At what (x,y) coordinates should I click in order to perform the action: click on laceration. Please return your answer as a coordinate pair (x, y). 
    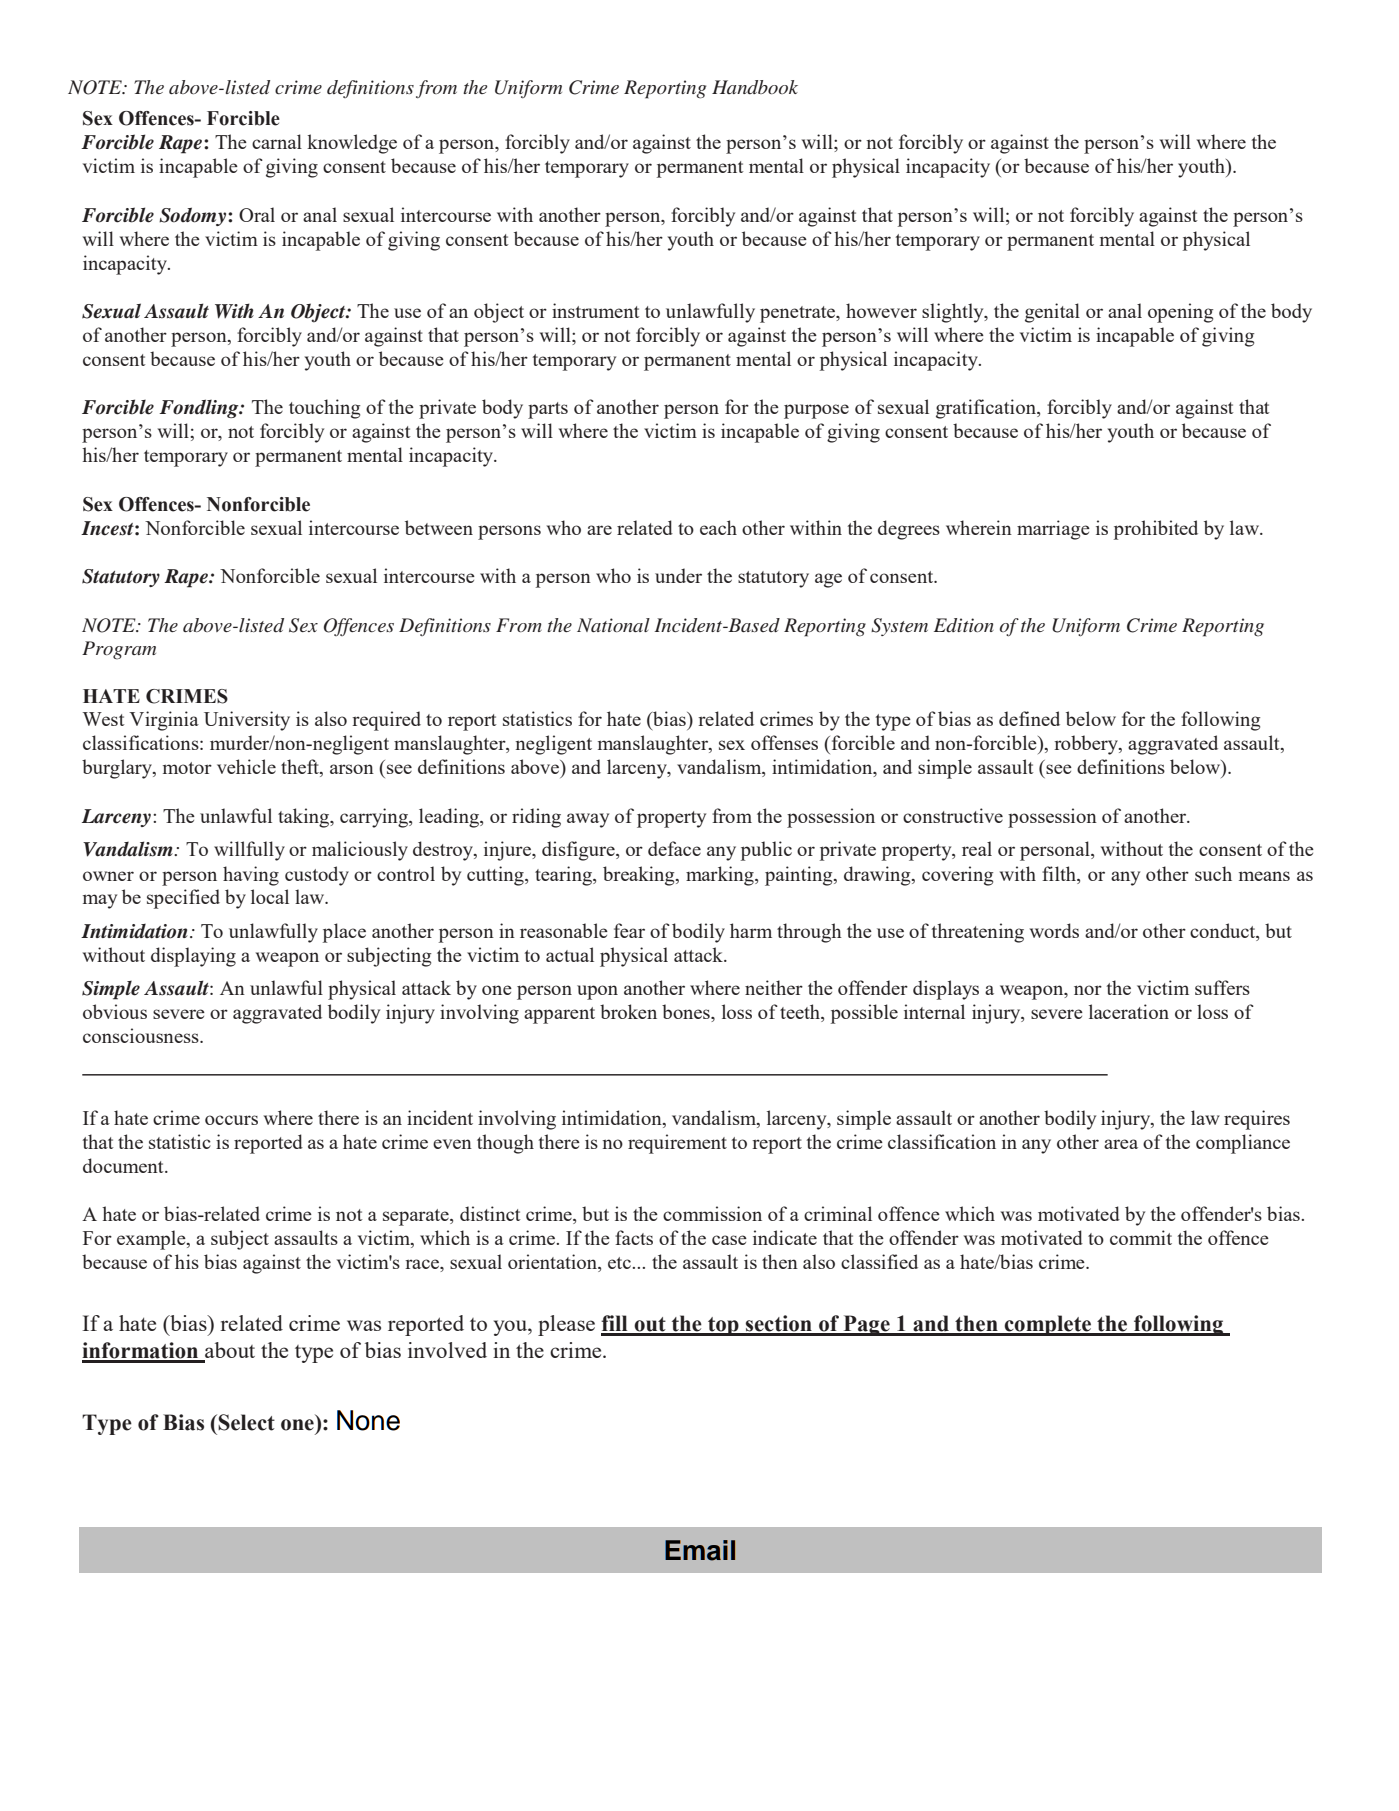
    Looking at the image, I should click on (1129, 1011).
